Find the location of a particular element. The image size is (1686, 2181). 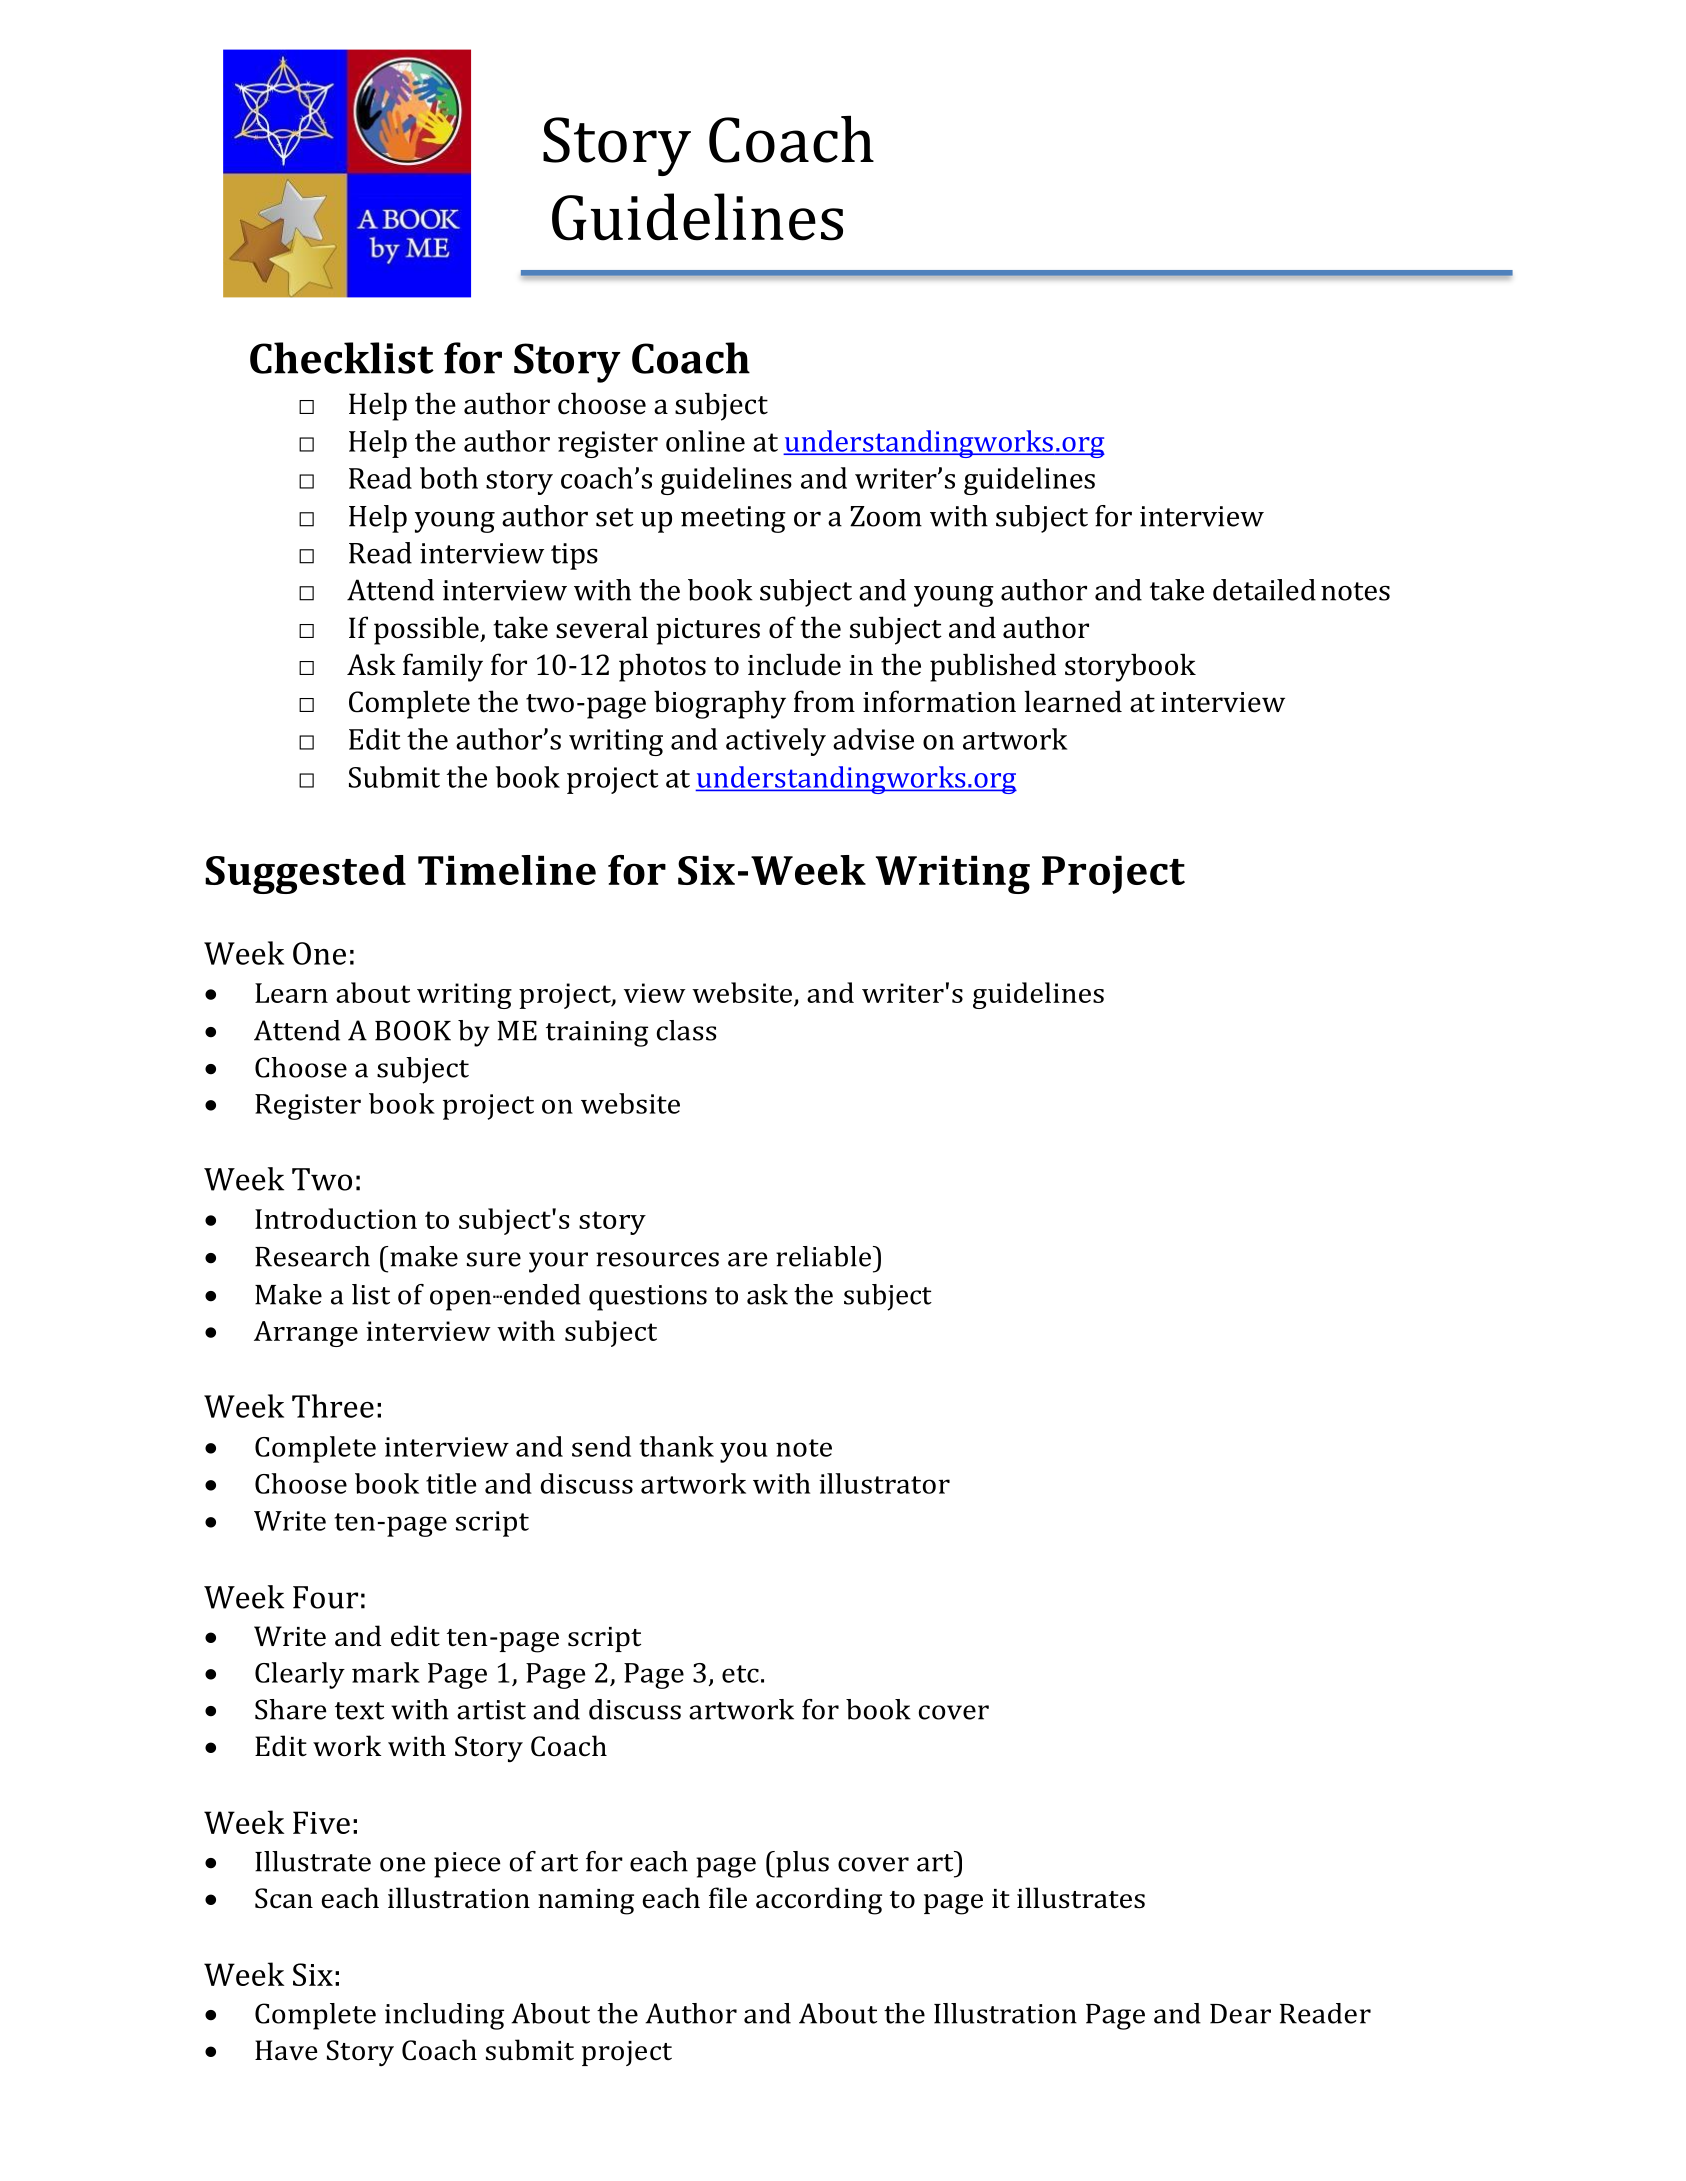

illustrator is located at coordinates (884, 1483).
